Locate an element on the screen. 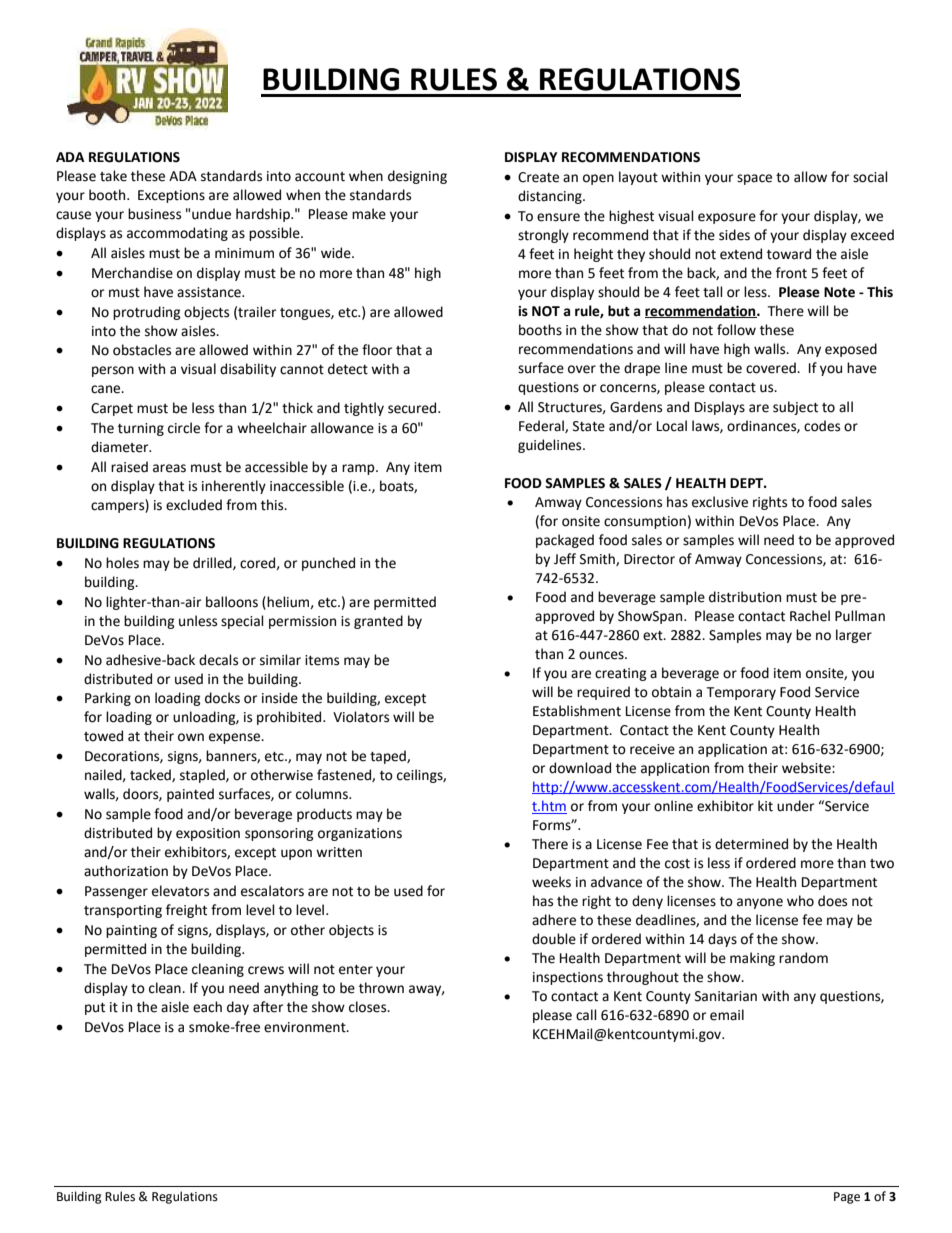 The height and width of the screenshot is (1233, 952). exposition is located at coordinates (208, 834).
